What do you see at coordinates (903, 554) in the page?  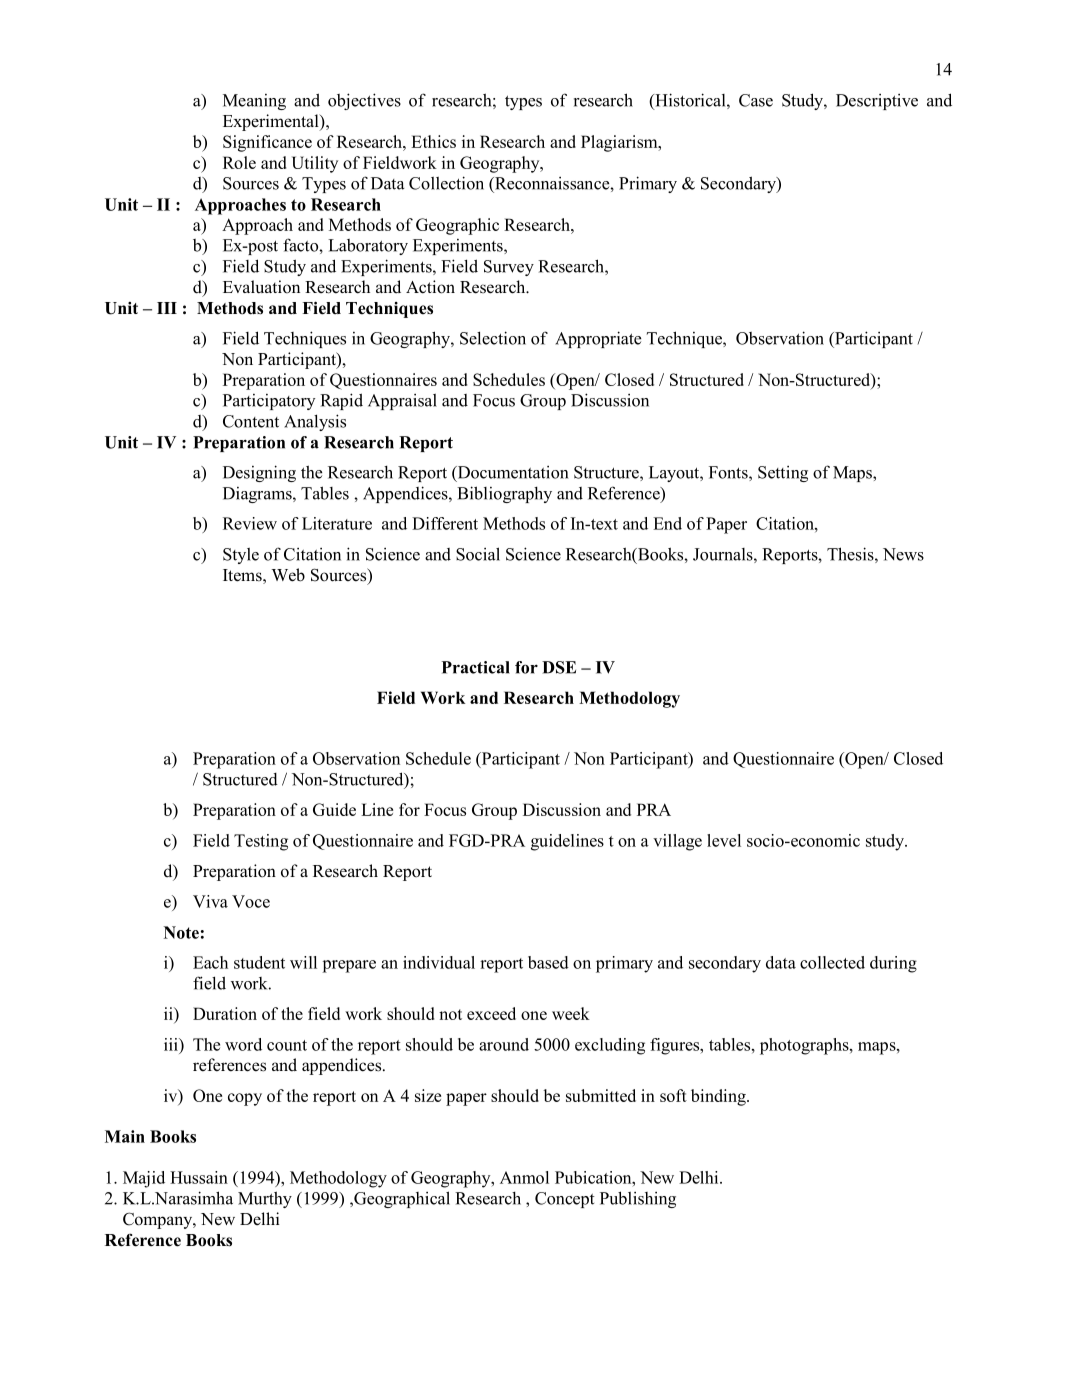 I see `News` at bounding box center [903, 554].
